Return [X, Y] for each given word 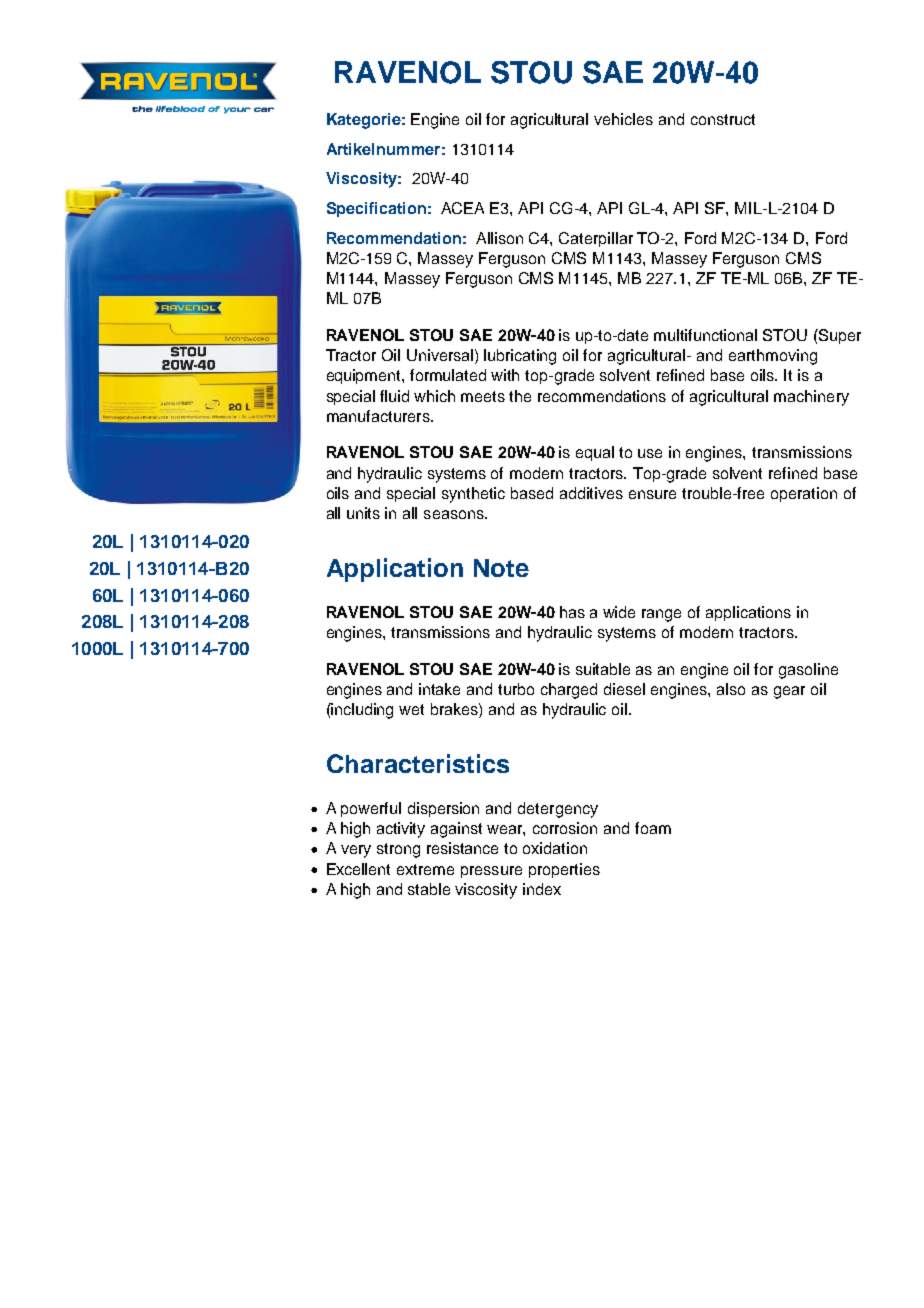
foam [653, 828]
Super [839, 336]
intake [439, 689]
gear [789, 692]
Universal [440, 355]
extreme [425, 869]
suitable [603, 669]
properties [564, 870]
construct [723, 119]
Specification [376, 209]
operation [804, 494]
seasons [455, 514]
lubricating [520, 357]
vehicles [623, 119]
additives [591, 493]
